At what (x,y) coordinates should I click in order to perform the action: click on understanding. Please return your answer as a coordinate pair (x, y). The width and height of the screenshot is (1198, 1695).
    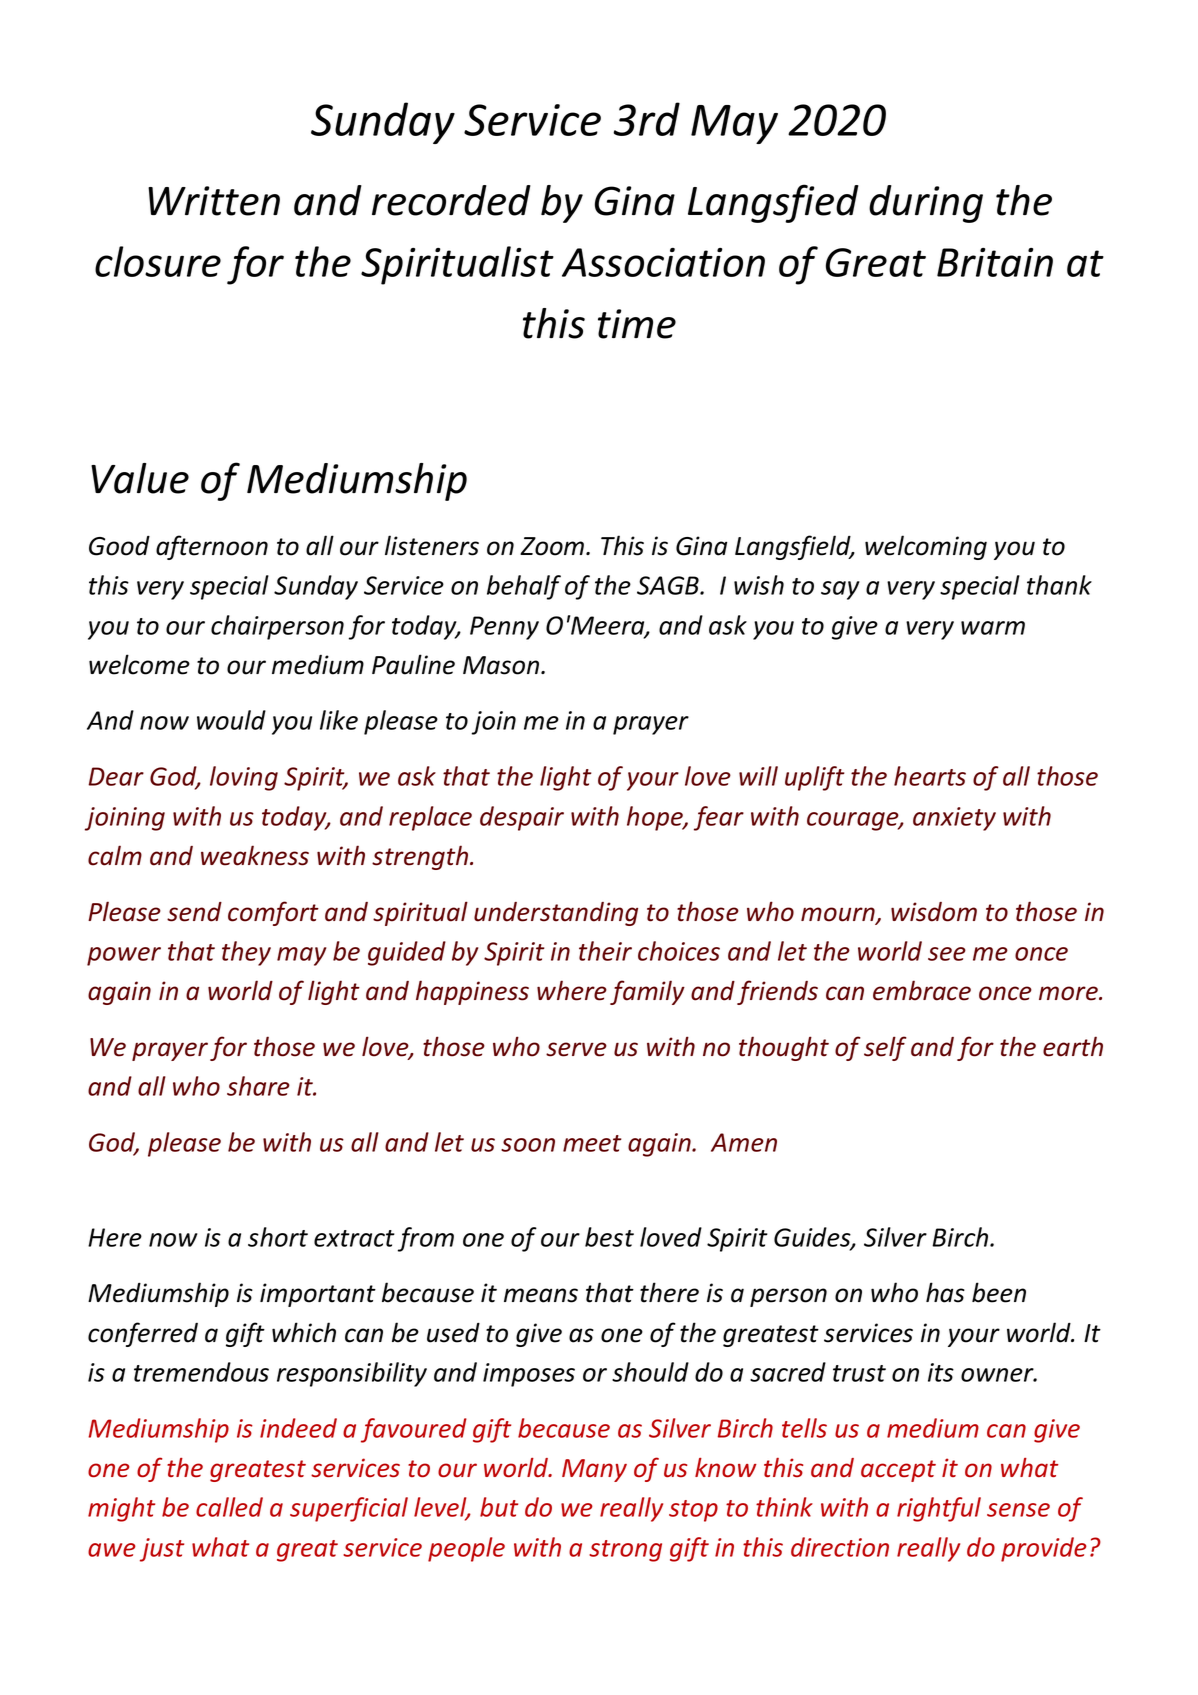
    Looking at the image, I should click on (556, 914).
